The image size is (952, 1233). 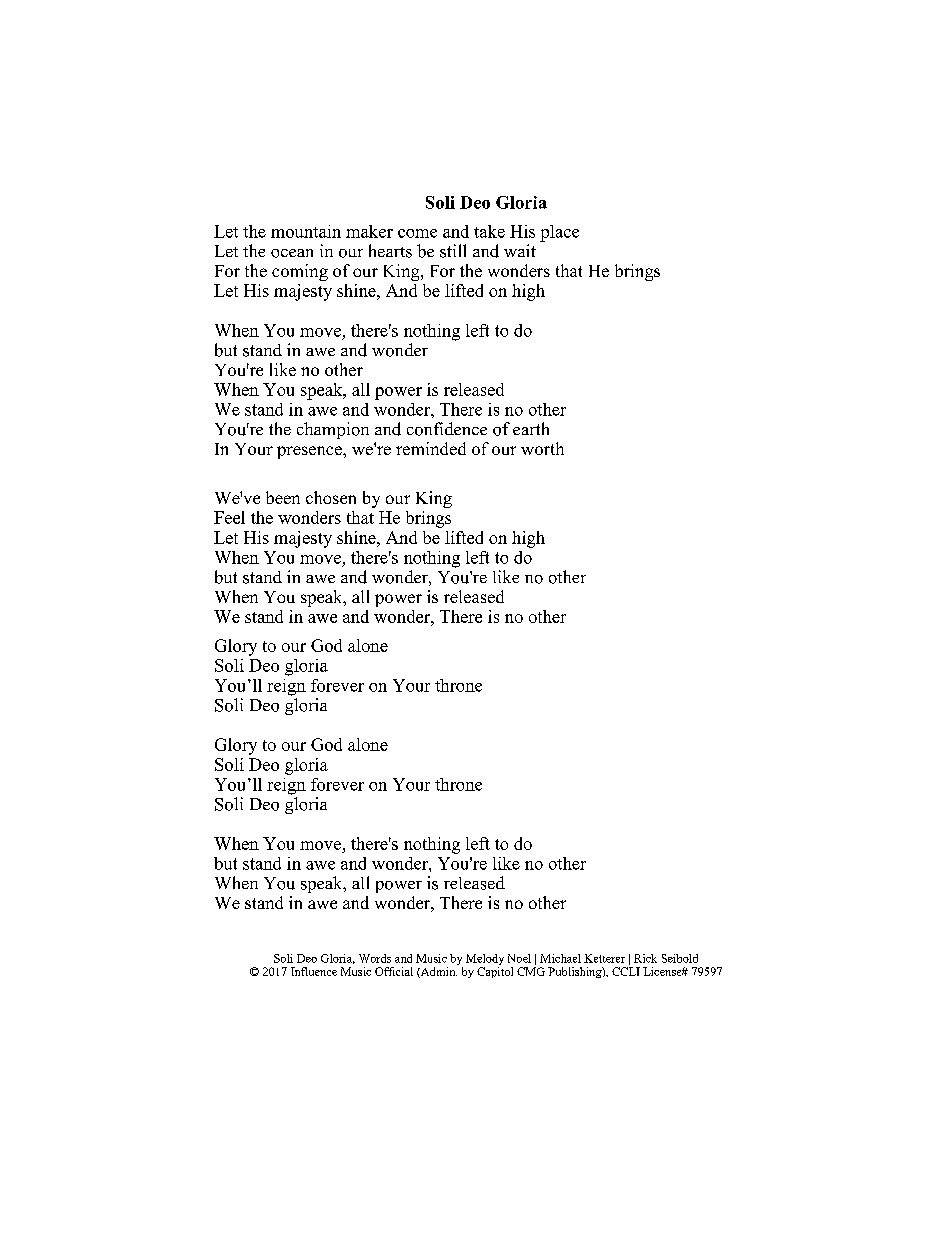 I want to click on place, so click(x=559, y=233).
